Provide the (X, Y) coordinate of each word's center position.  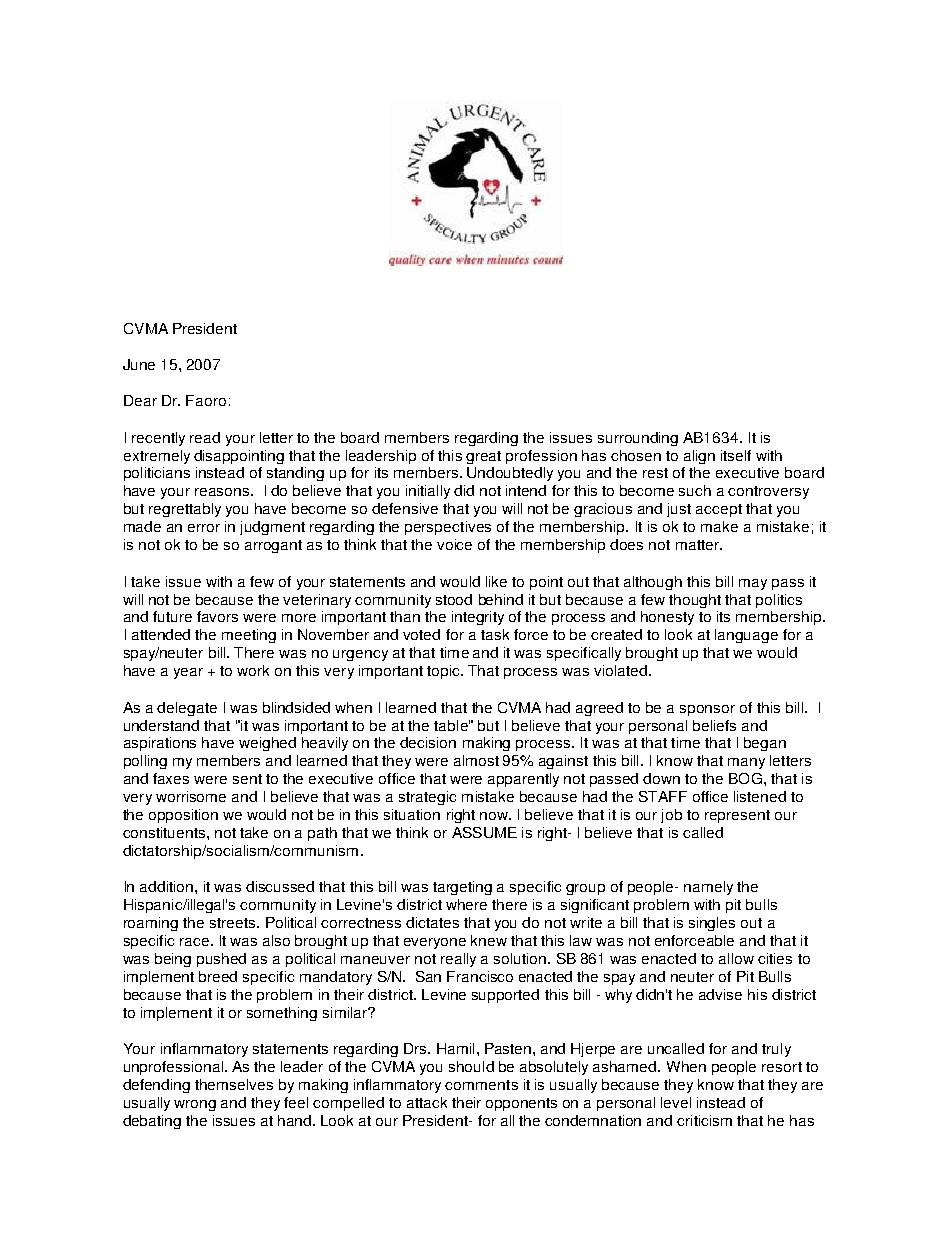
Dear (140, 400)
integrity (478, 618)
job (671, 816)
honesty (667, 618)
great (483, 457)
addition (168, 886)
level (676, 1102)
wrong (195, 1105)
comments (481, 1085)
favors (217, 616)
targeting (462, 888)
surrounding (638, 439)
